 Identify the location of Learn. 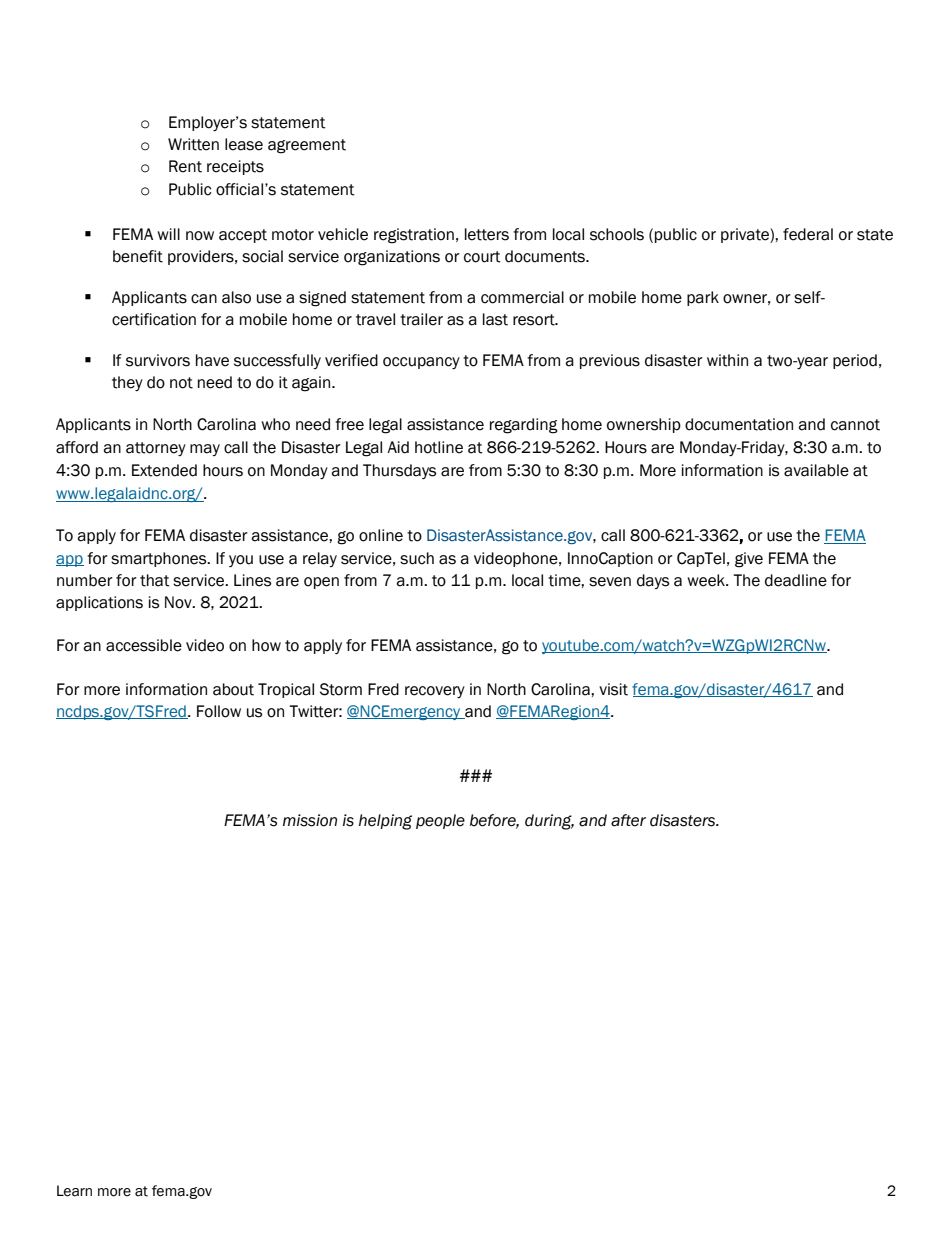
(74, 1191).
